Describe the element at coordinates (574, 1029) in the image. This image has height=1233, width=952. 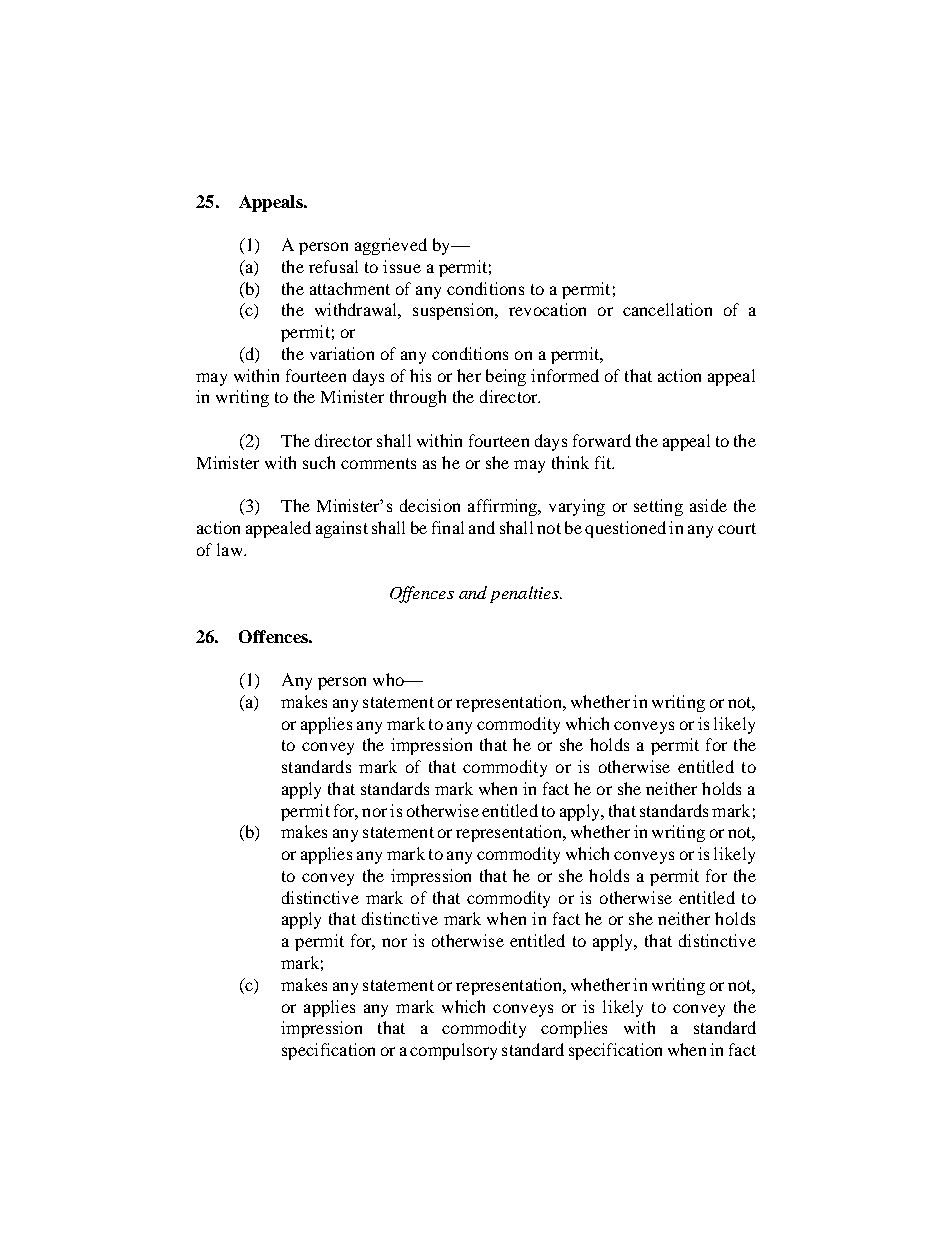
I see `complies` at that location.
